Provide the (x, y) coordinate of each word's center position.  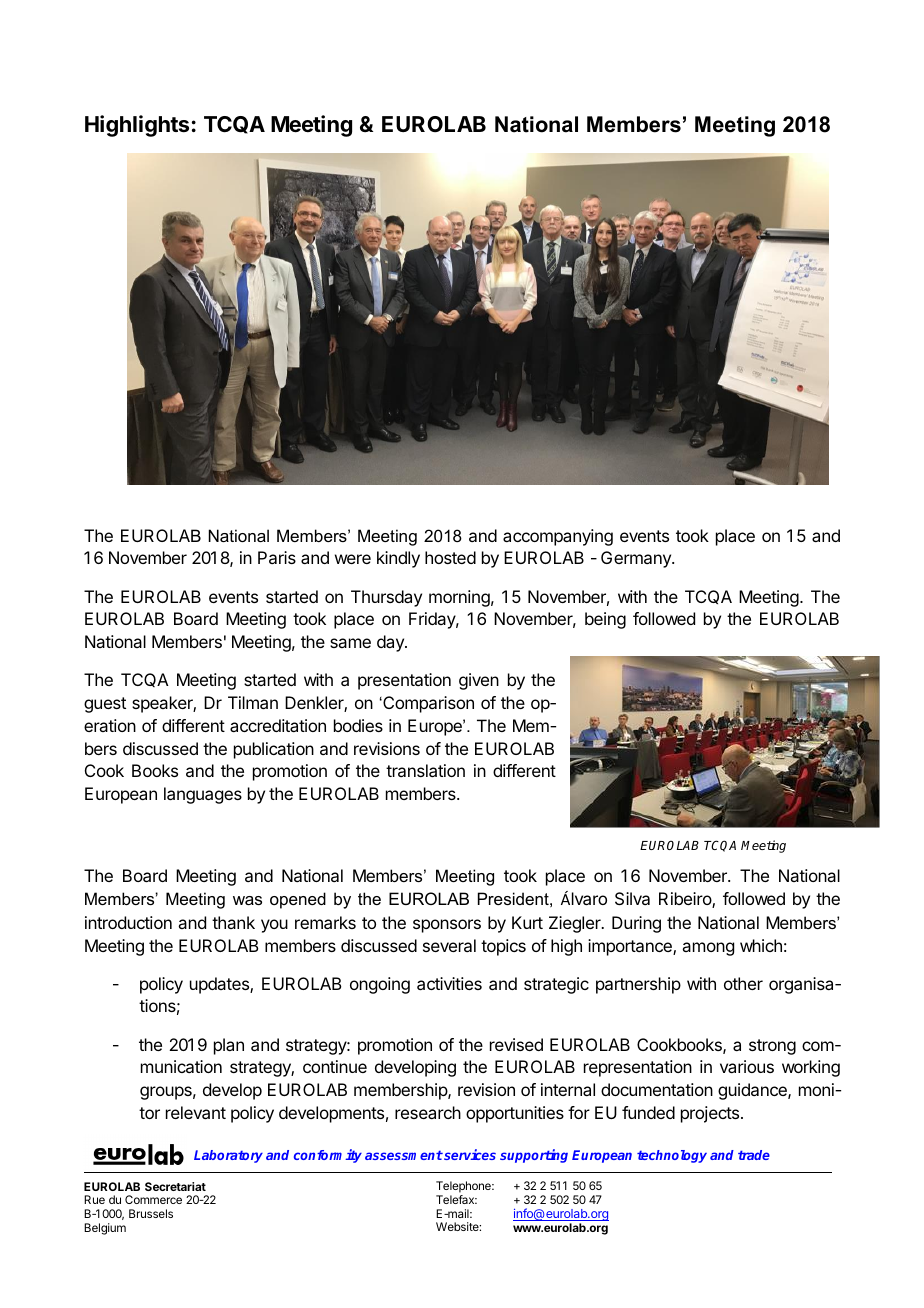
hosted (450, 557)
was (247, 900)
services (469, 1154)
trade (754, 1155)
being (605, 620)
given (479, 681)
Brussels (151, 1213)
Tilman (253, 702)
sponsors (447, 926)
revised (516, 1044)
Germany (637, 559)
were (353, 559)
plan (229, 1046)
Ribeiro (686, 900)
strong (772, 1047)
